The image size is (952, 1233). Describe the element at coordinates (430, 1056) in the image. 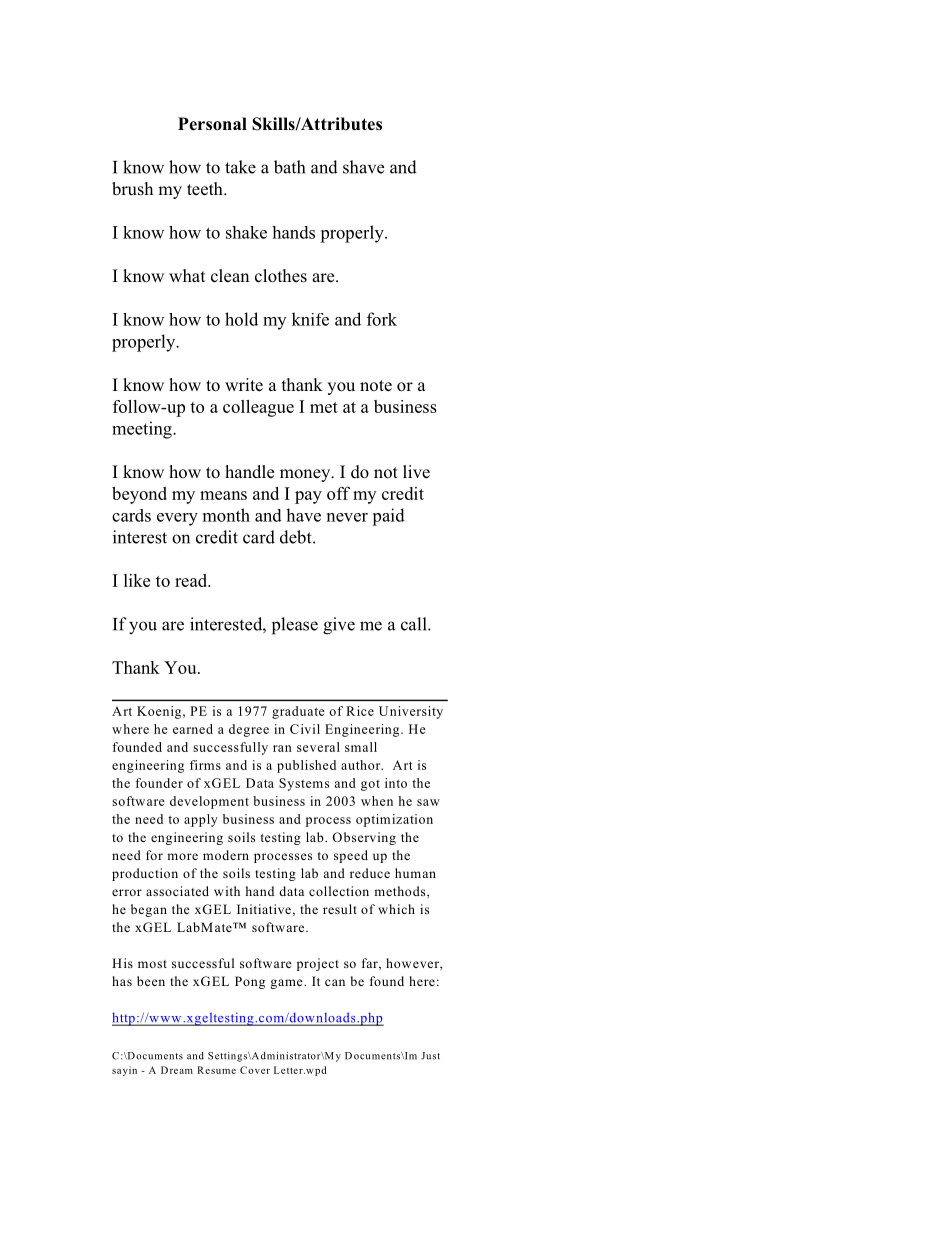

I see `Just` at that location.
